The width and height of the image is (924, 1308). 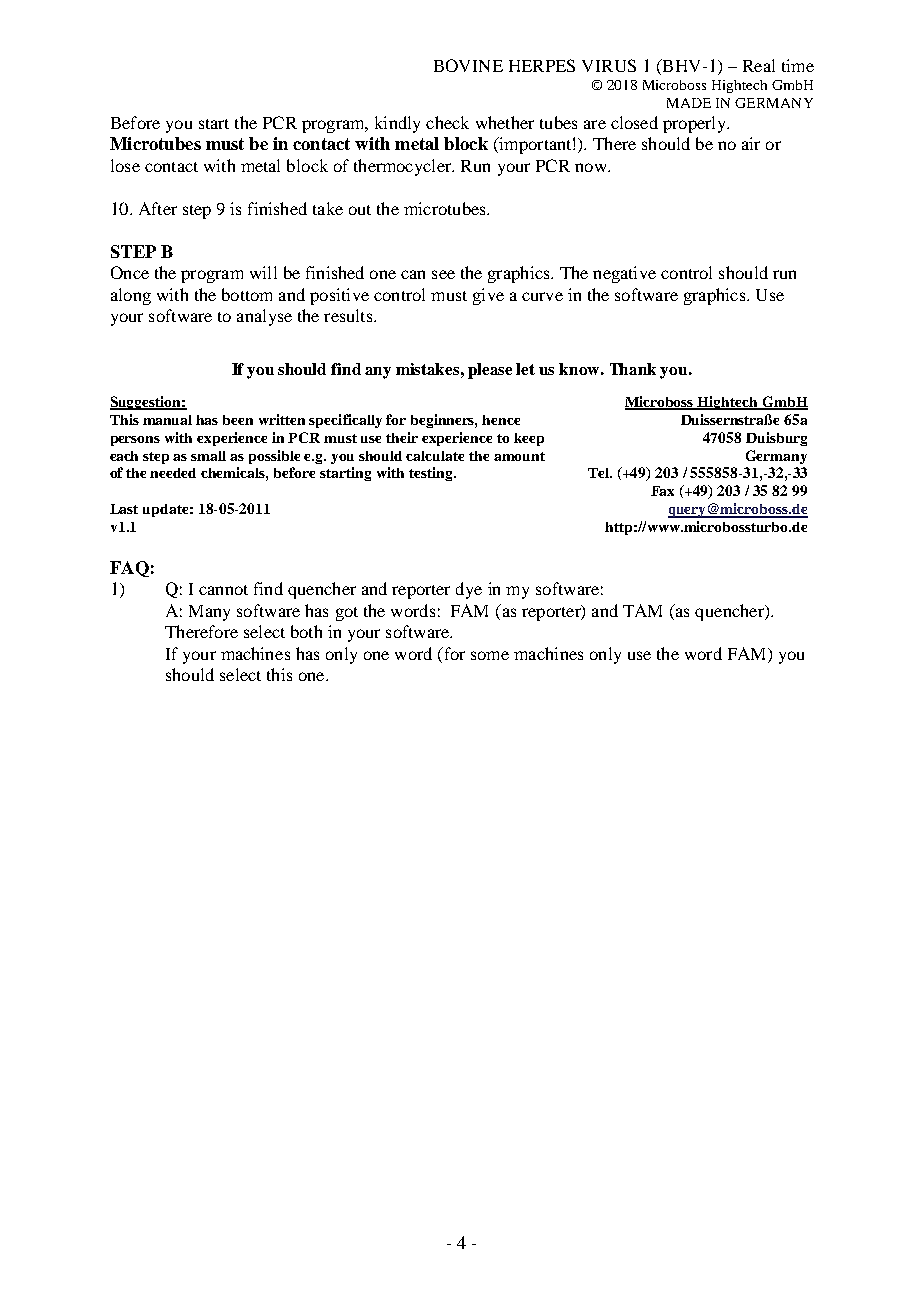 What do you see at coordinates (432, 474) in the image?
I see `testing` at bounding box center [432, 474].
